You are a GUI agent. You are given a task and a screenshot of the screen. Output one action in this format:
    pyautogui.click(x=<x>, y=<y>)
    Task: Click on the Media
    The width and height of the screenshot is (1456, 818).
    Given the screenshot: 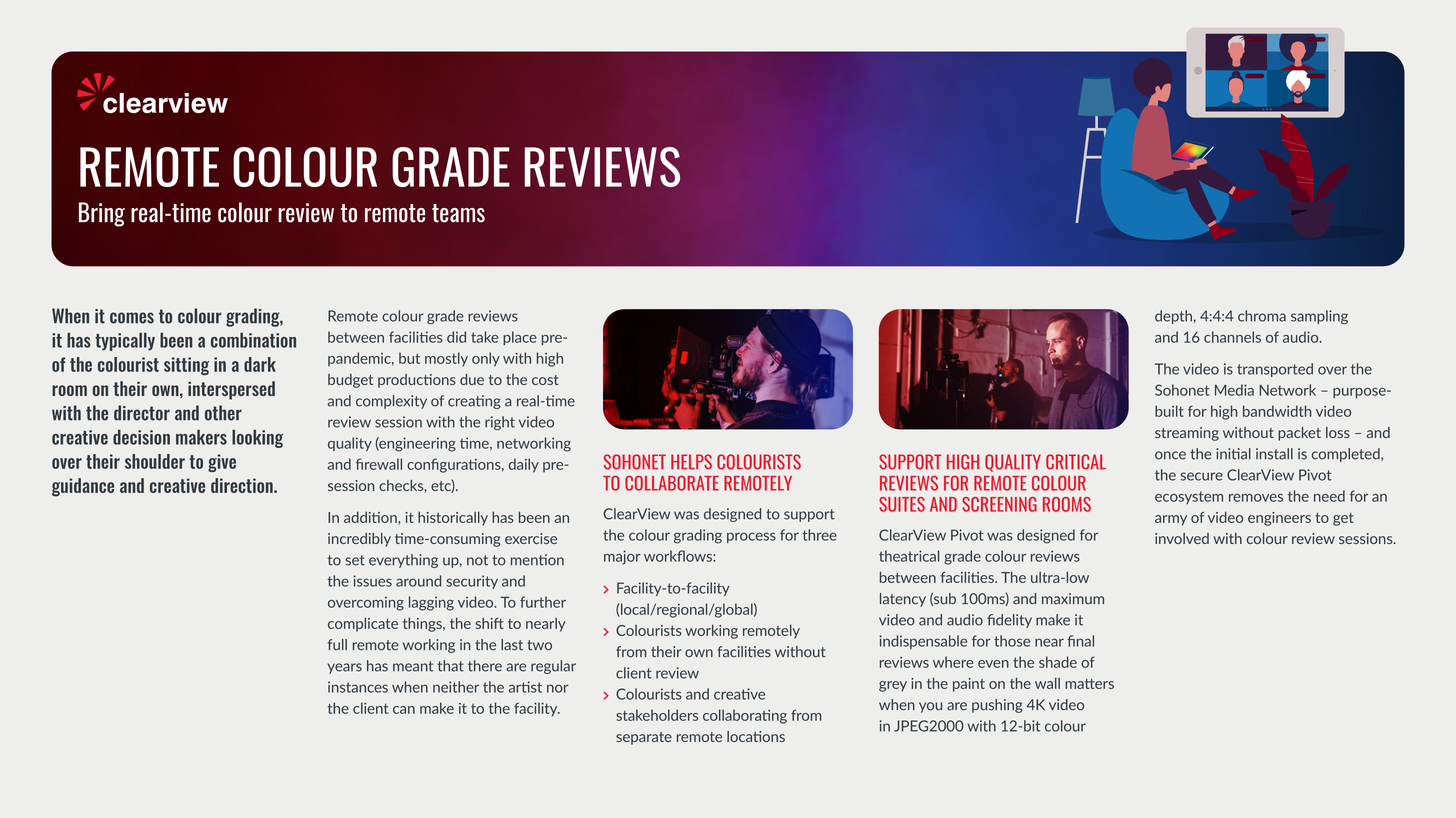 What is the action you would take?
    pyautogui.click(x=1234, y=390)
